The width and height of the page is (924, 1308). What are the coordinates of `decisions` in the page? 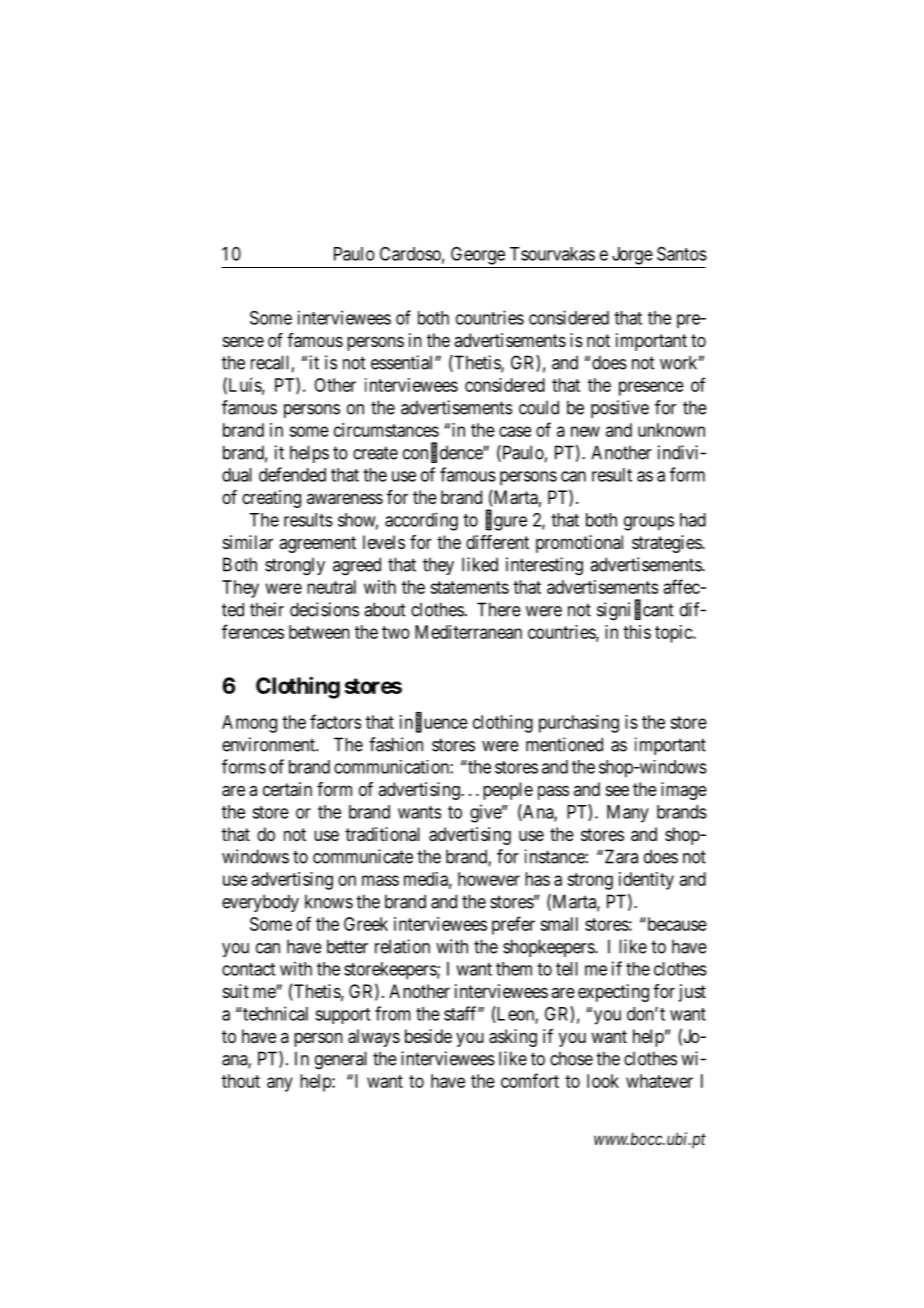 It's located at (324, 609).
